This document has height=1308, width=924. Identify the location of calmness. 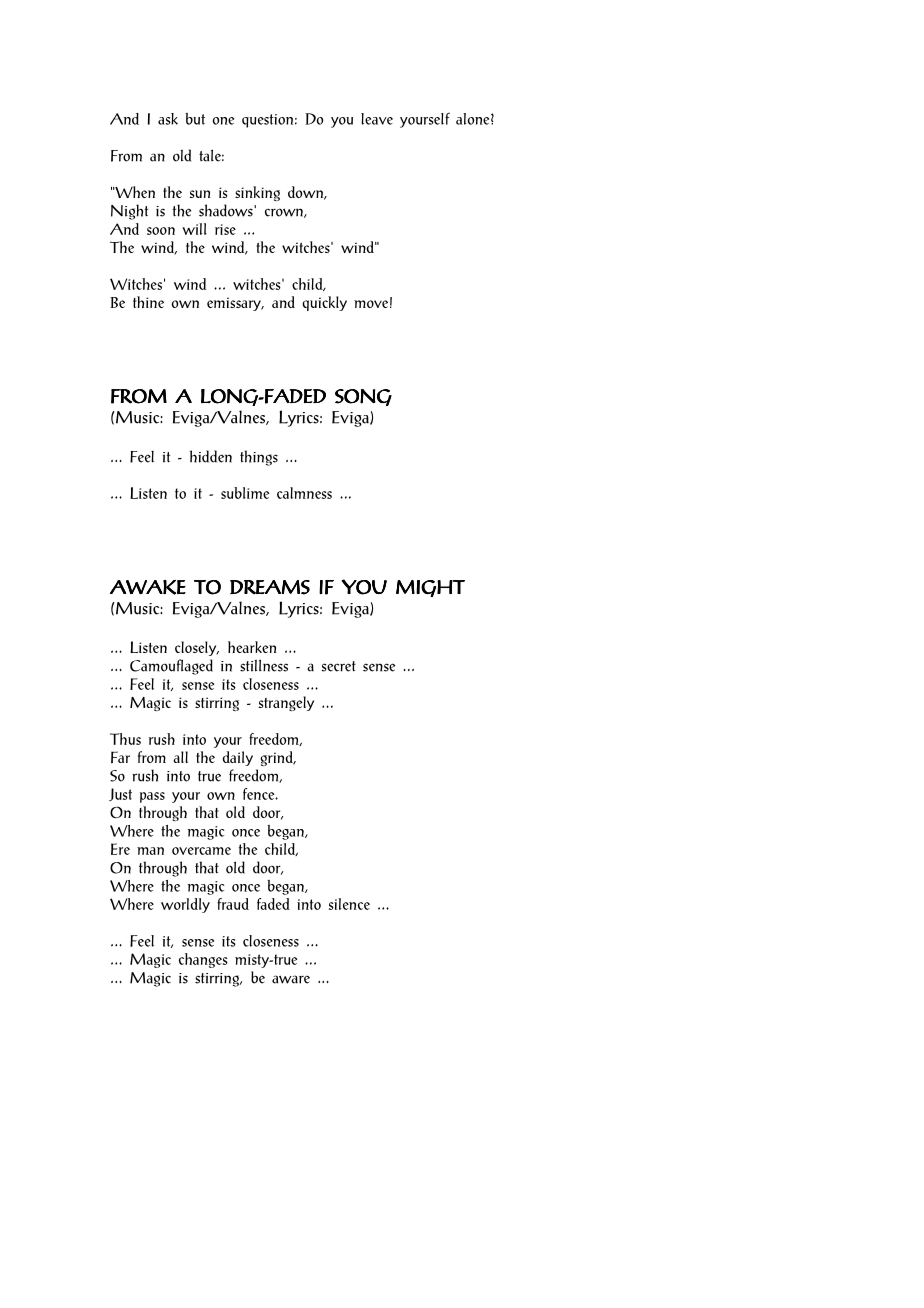
(304, 493).
